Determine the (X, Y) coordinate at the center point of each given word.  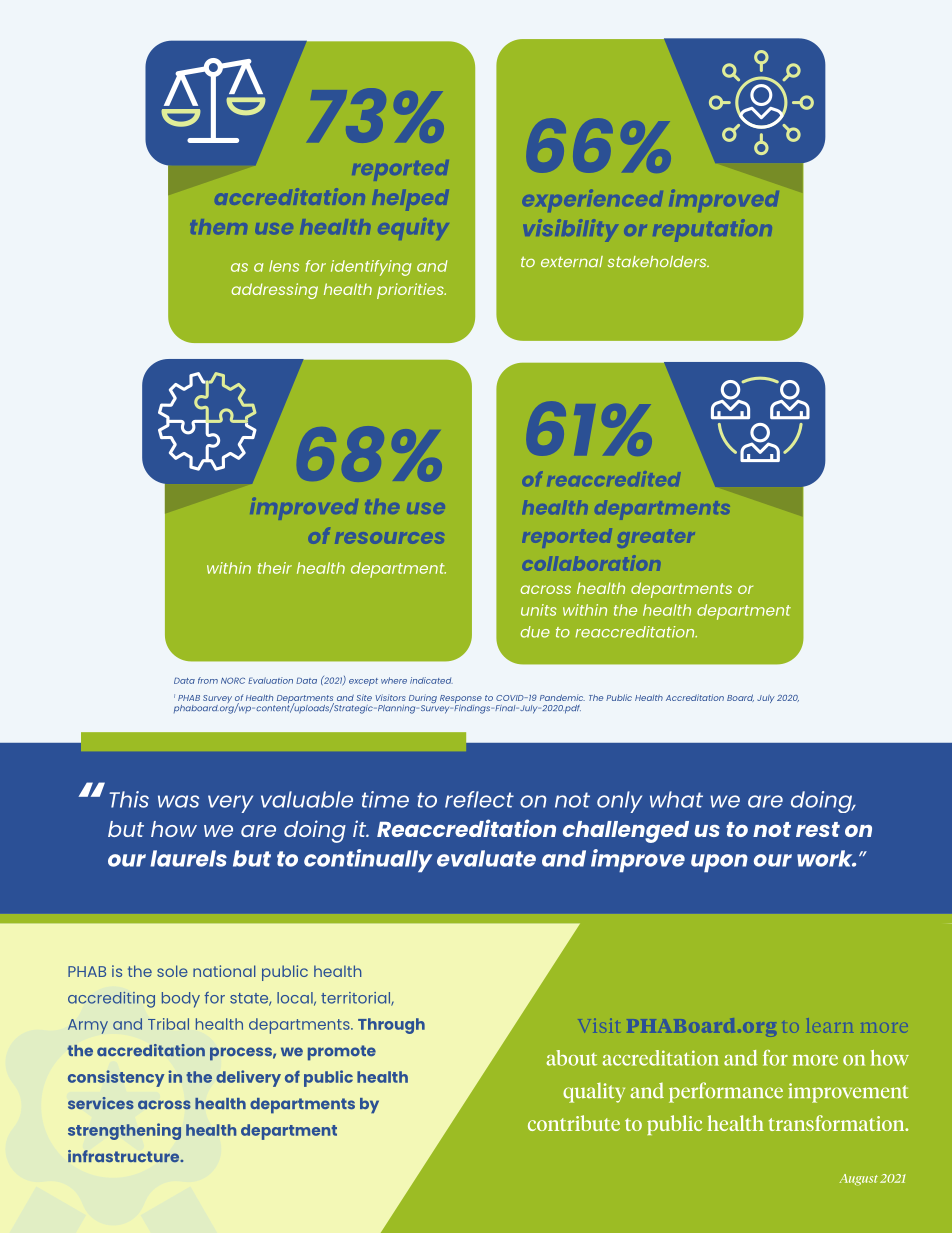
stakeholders (658, 261)
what (676, 799)
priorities (411, 291)
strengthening (124, 1131)
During (423, 700)
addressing (274, 291)
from (208, 680)
